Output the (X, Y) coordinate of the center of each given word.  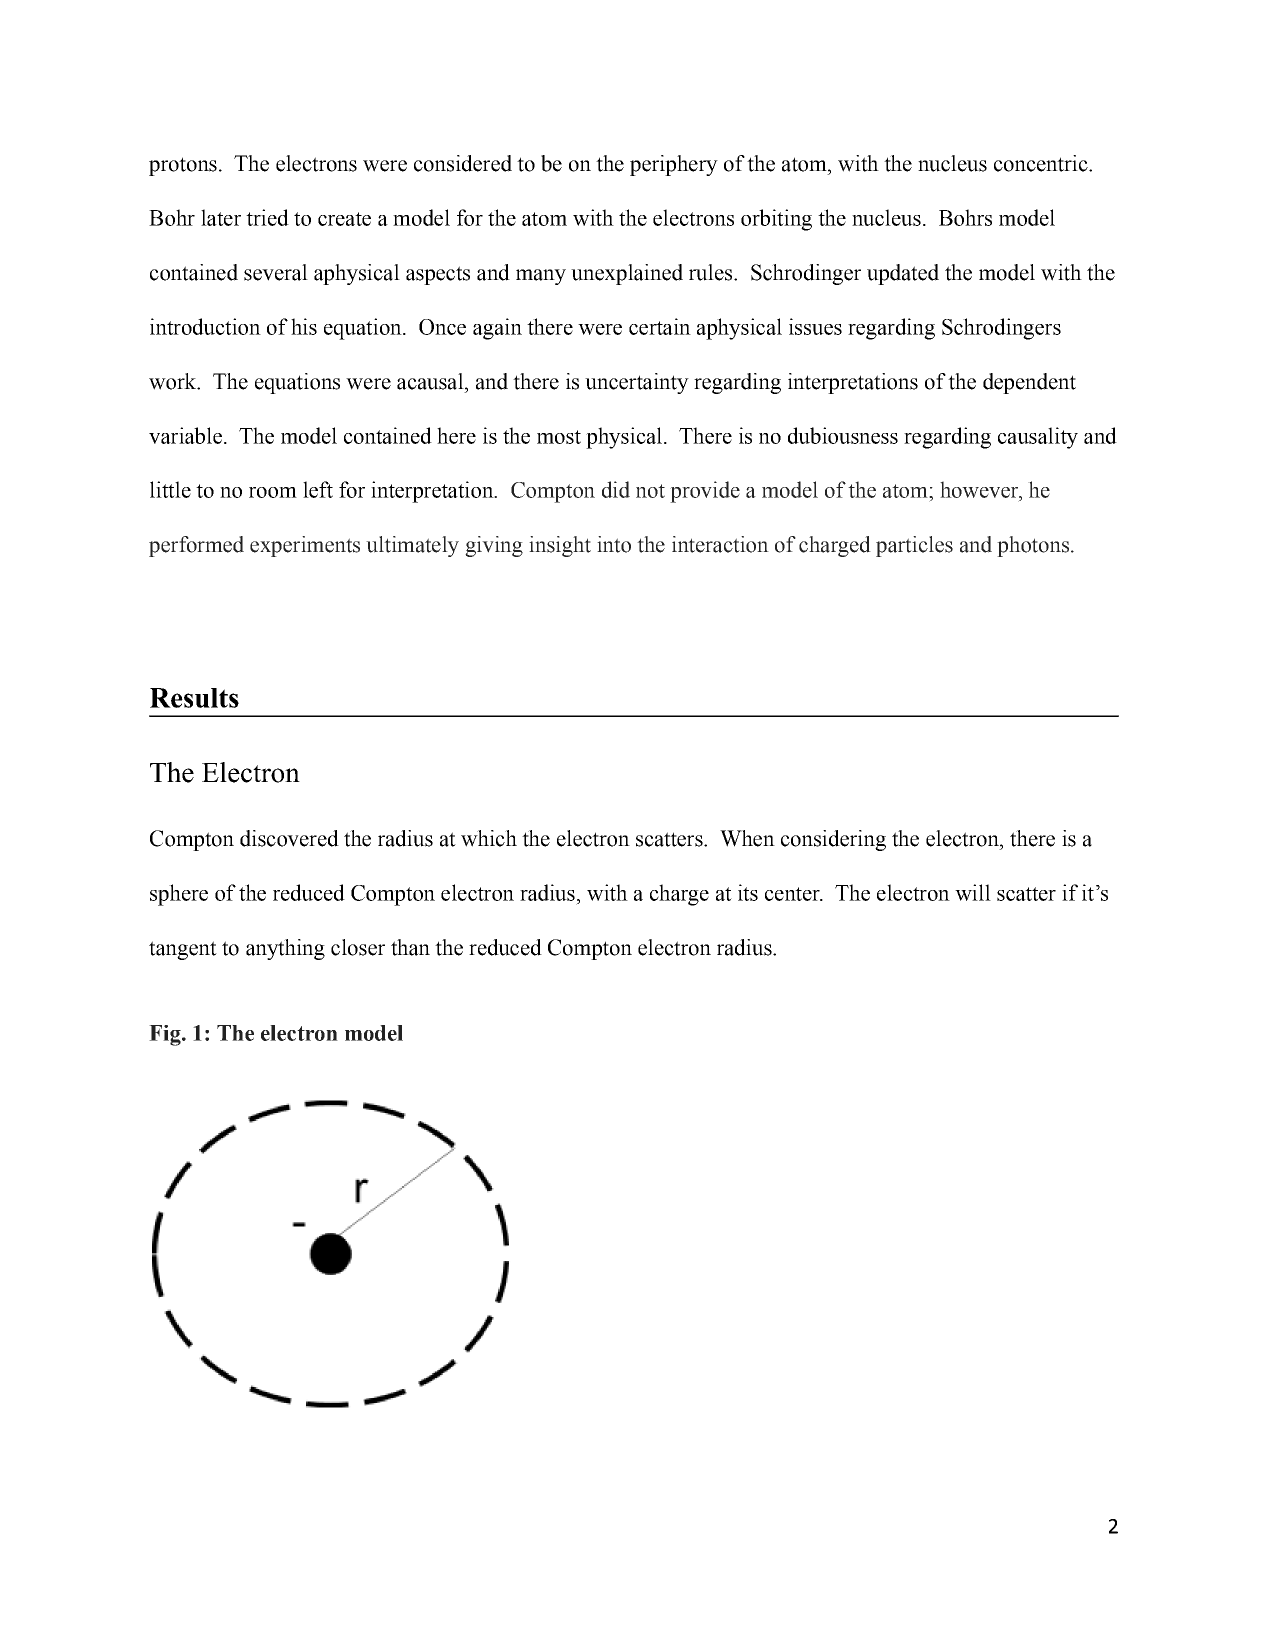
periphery (674, 165)
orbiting (776, 220)
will (973, 892)
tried (267, 217)
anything (285, 949)
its (748, 892)
